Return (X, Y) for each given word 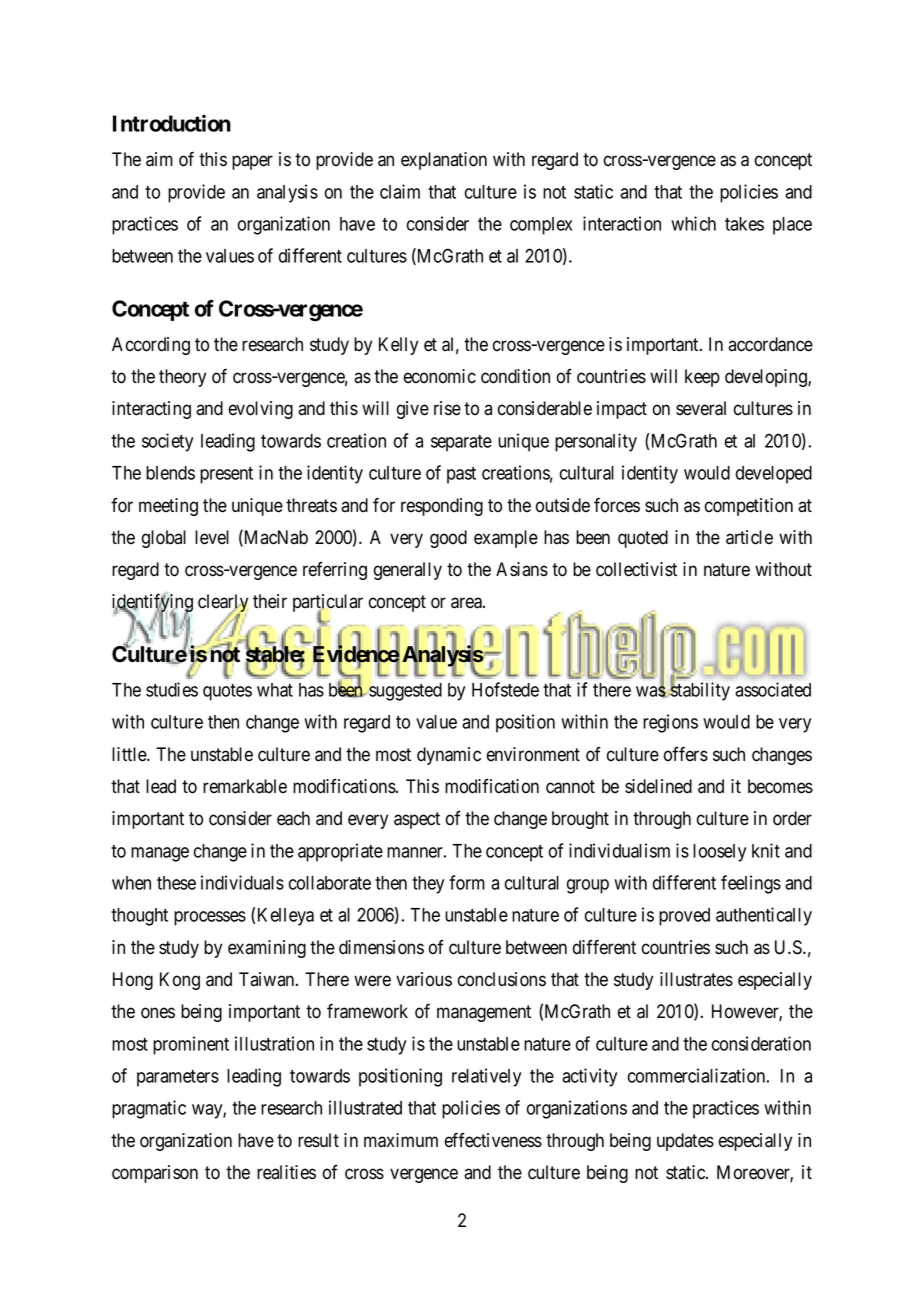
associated (773, 689)
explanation (444, 161)
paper (252, 162)
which (693, 223)
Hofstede (505, 689)
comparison (155, 1174)
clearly (223, 604)
